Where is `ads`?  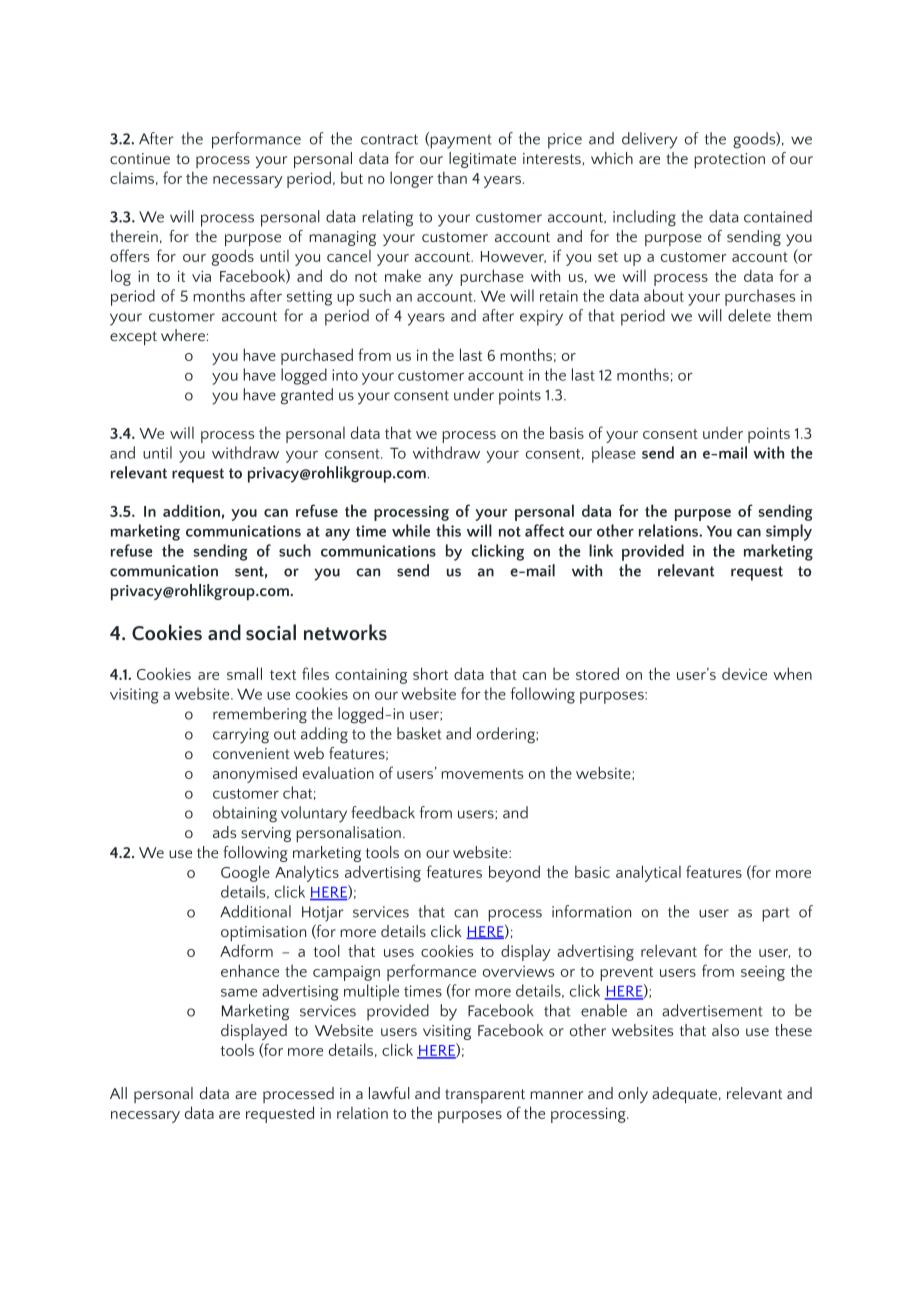 ads is located at coordinates (224, 832).
